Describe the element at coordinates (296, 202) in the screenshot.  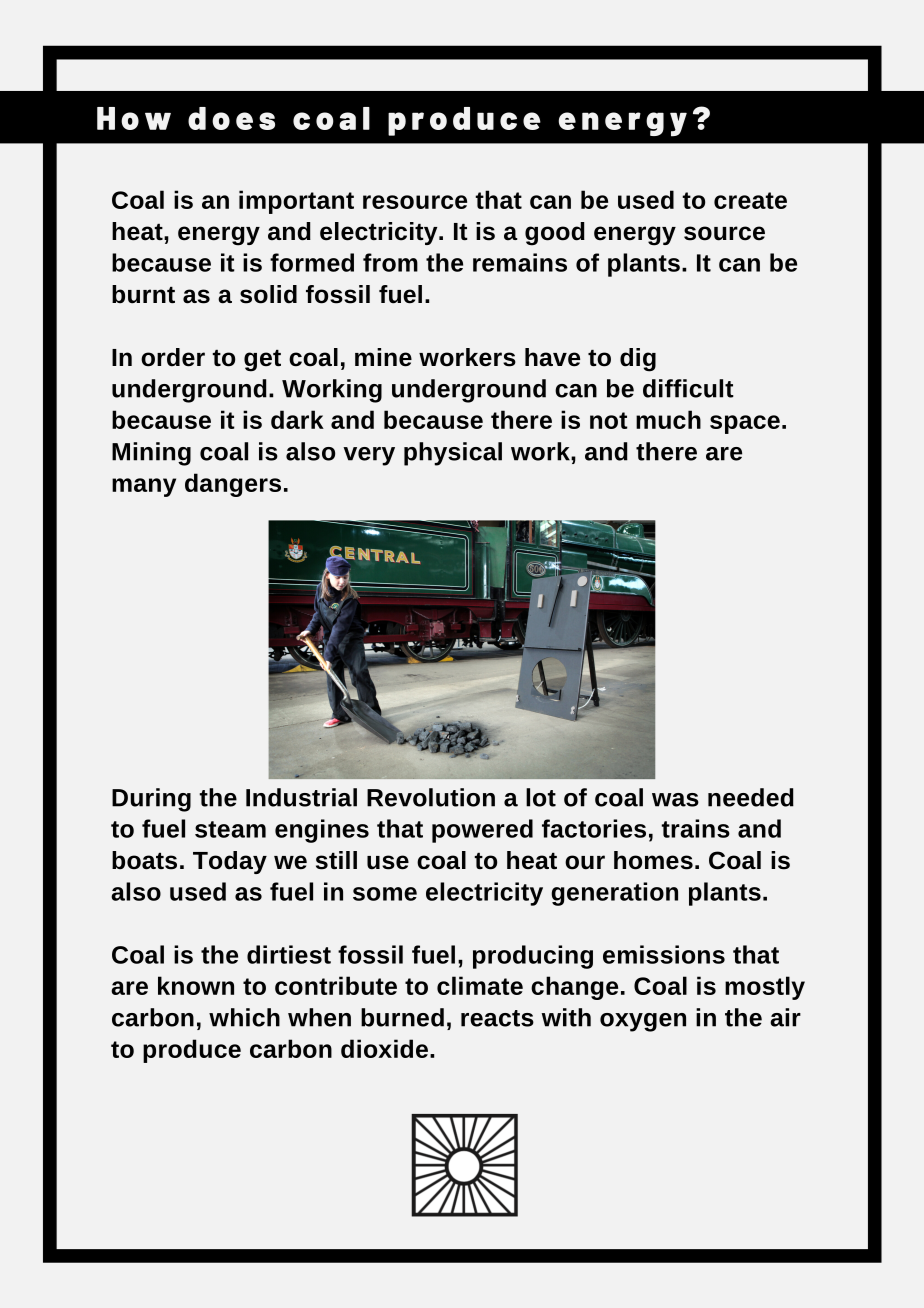
I see `important` at that location.
